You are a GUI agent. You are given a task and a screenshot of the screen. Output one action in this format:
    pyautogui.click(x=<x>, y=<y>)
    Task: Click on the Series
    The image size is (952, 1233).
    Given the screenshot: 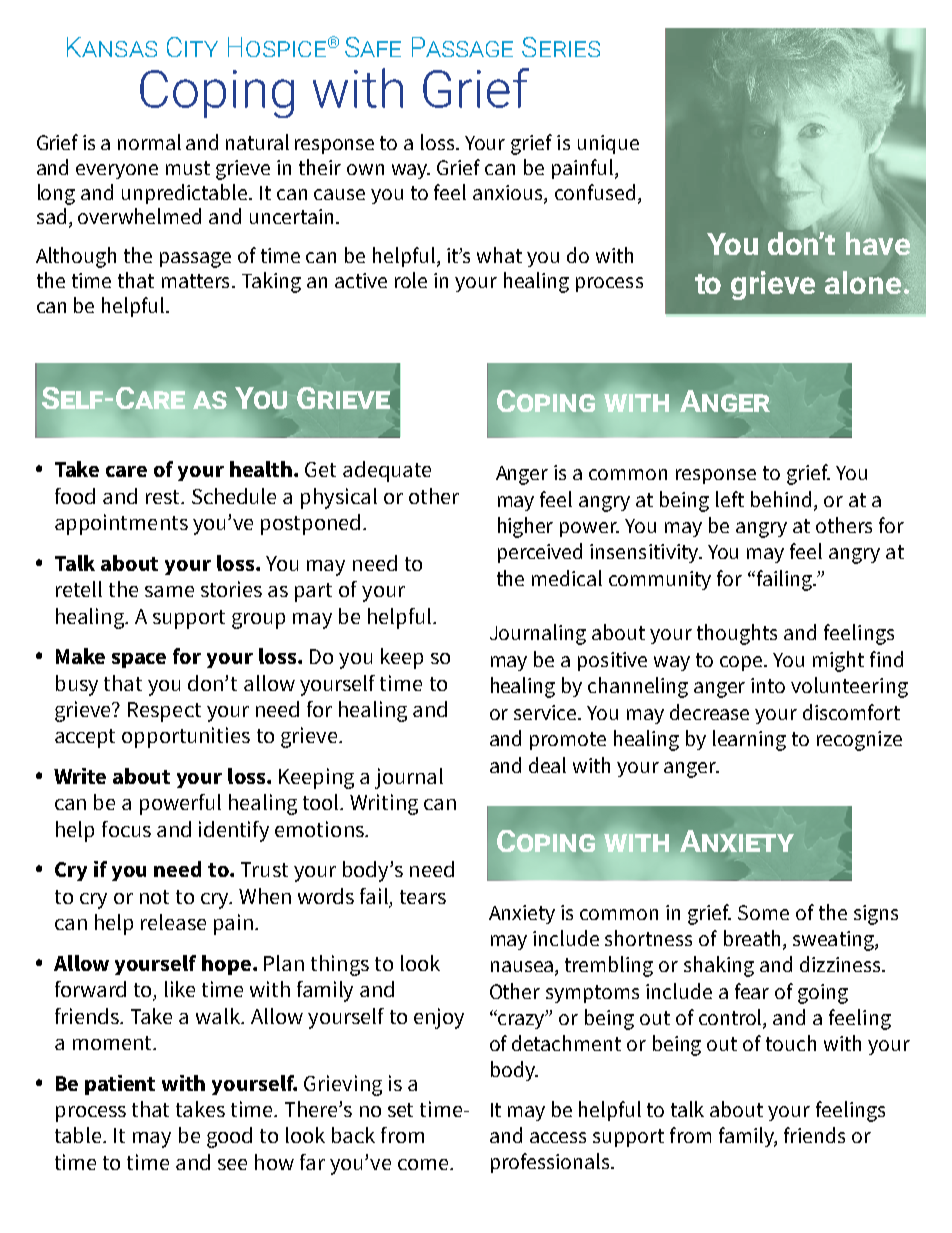 What is the action you would take?
    pyautogui.click(x=561, y=47)
